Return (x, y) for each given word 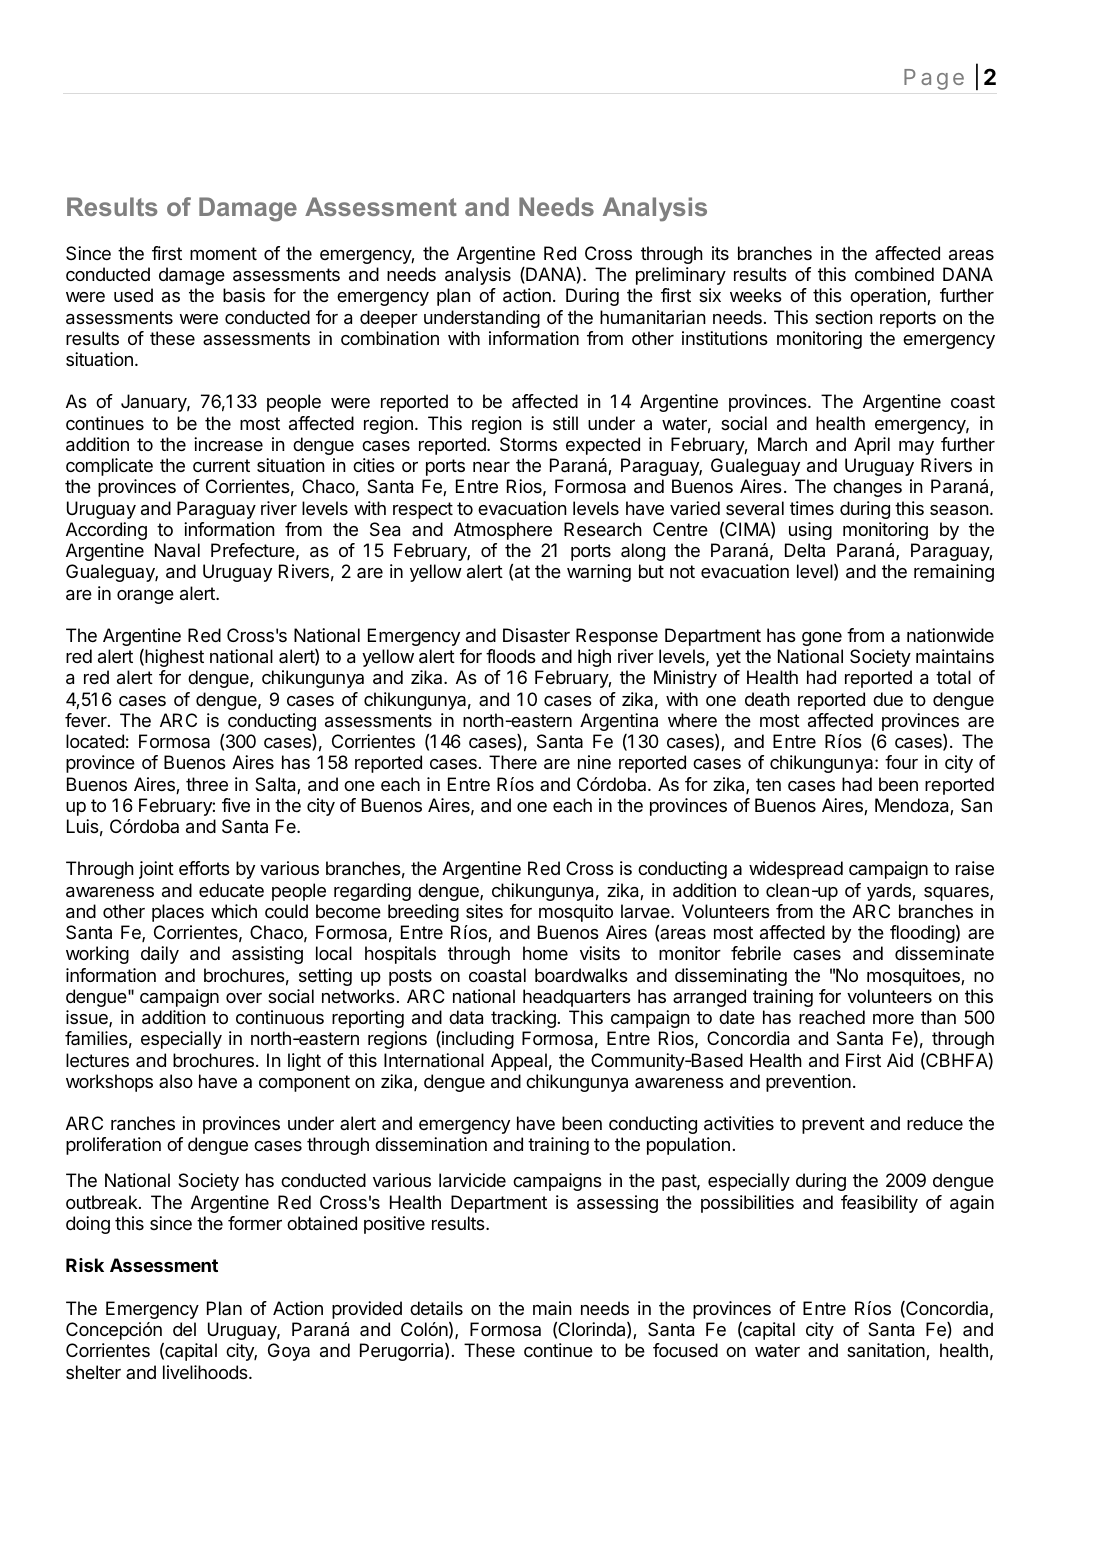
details (436, 1308)
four (901, 762)
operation (889, 297)
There (513, 762)
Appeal (519, 1062)
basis (244, 295)
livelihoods (206, 1372)
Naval (177, 550)
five (236, 805)
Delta (805, 550)
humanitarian (653, 317)
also (176, 1081)
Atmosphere (503, 531)
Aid (900, 1060)
